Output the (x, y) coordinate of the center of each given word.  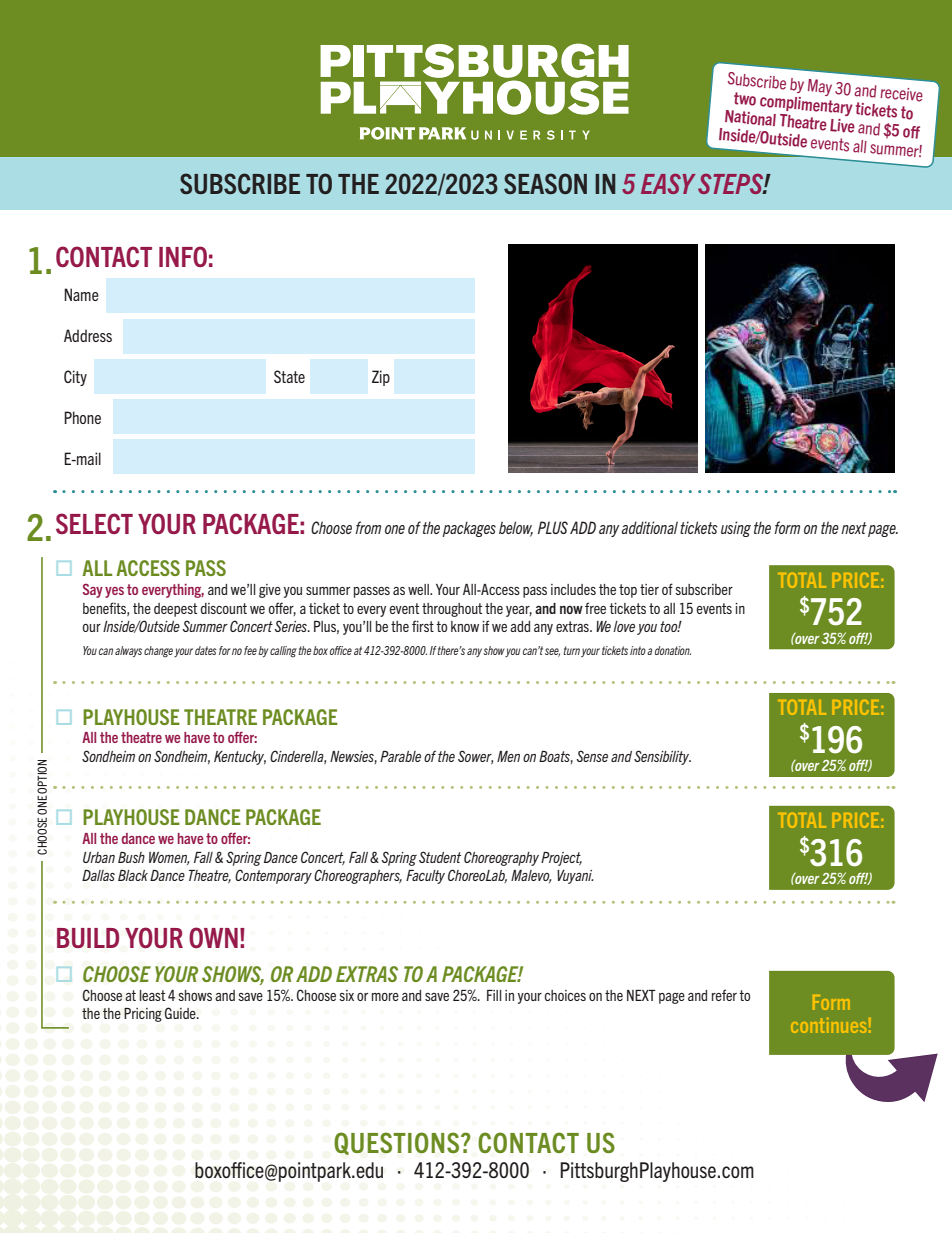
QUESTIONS (398, 1143)
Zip (381, 378)
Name (81, 294)
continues (828, 1025)
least (152, 995)
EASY (668, 184)
